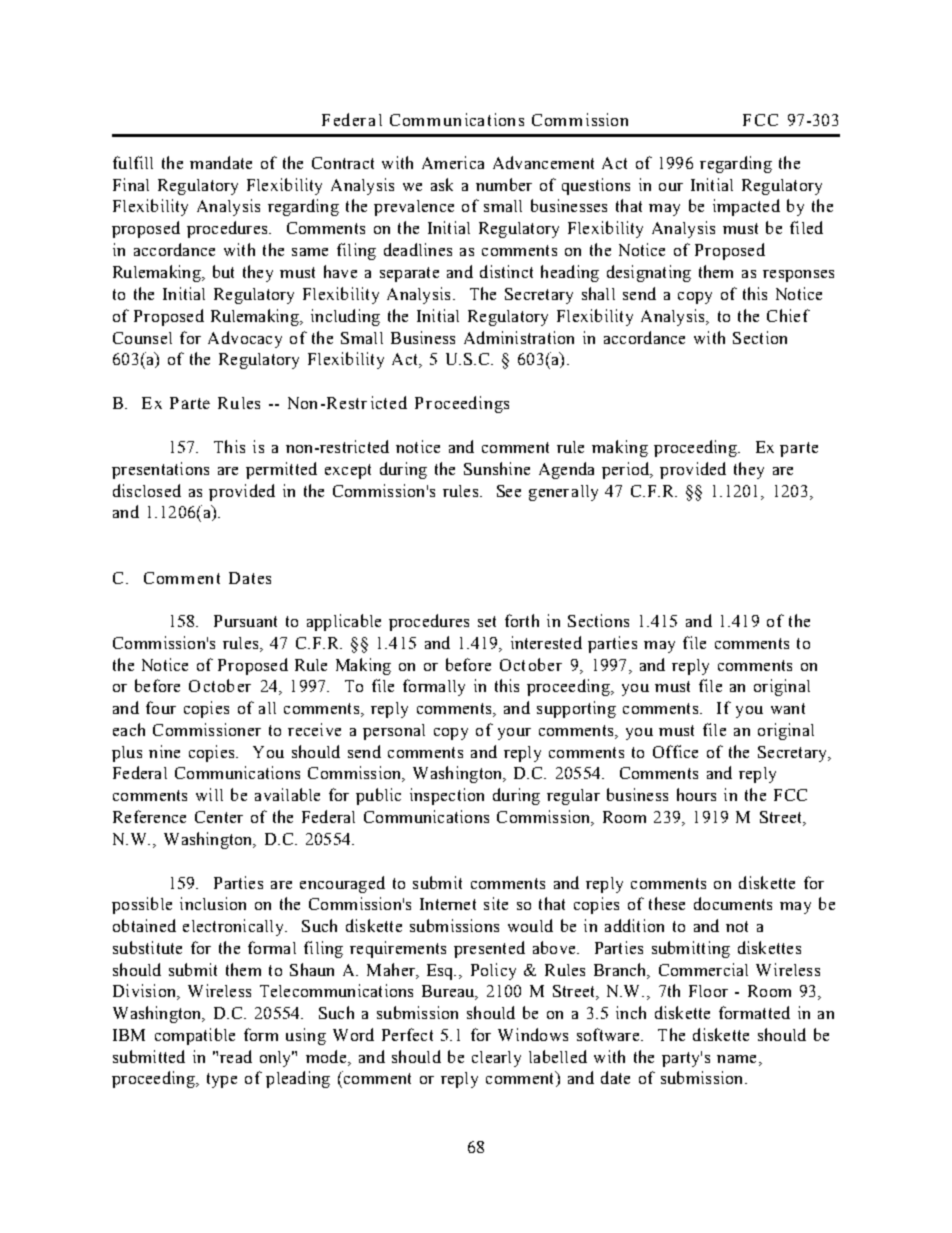 This document has width=952, height=1233. Describe the element at coordinates (675, 751) in the document. I see `Office` at that location.
